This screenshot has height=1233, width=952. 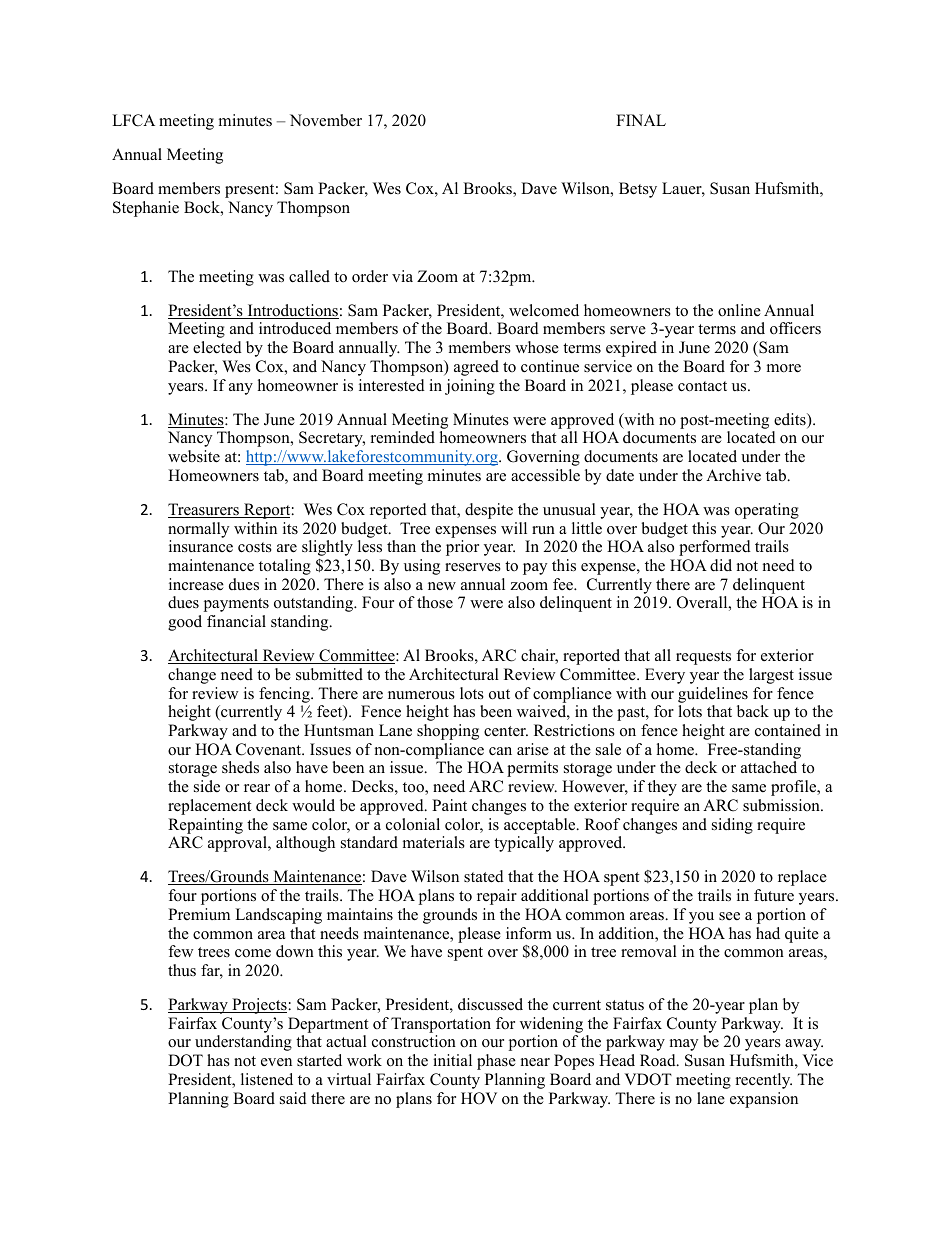 I want to click on recently, so click(x=764, y=1081).
